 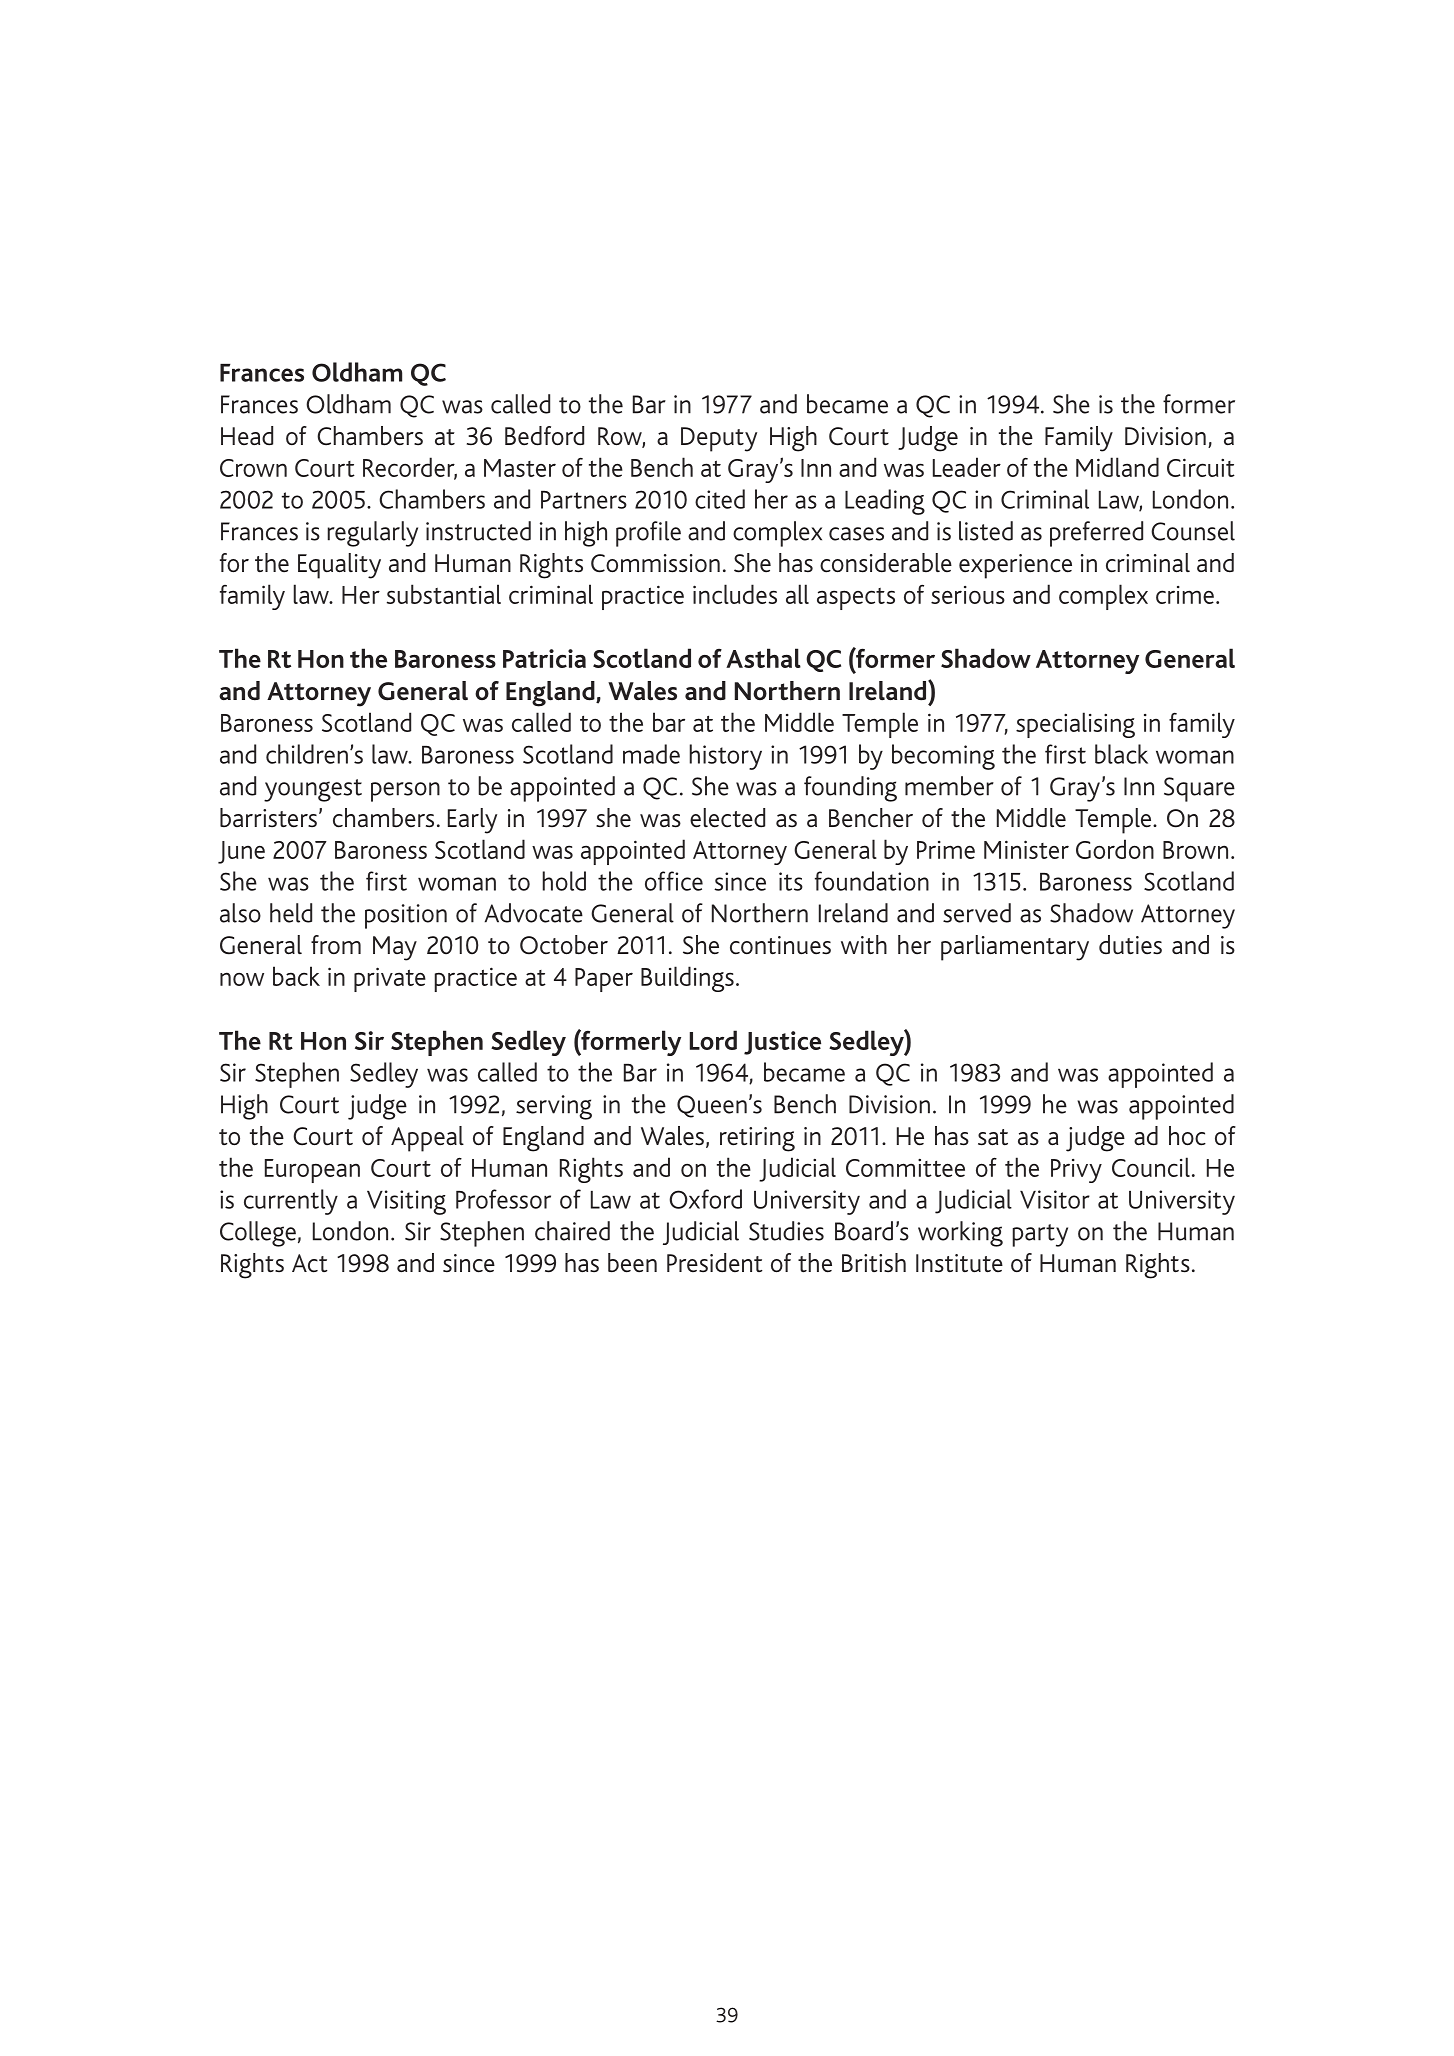 I want to click on June, so click(x=241, y=852).
